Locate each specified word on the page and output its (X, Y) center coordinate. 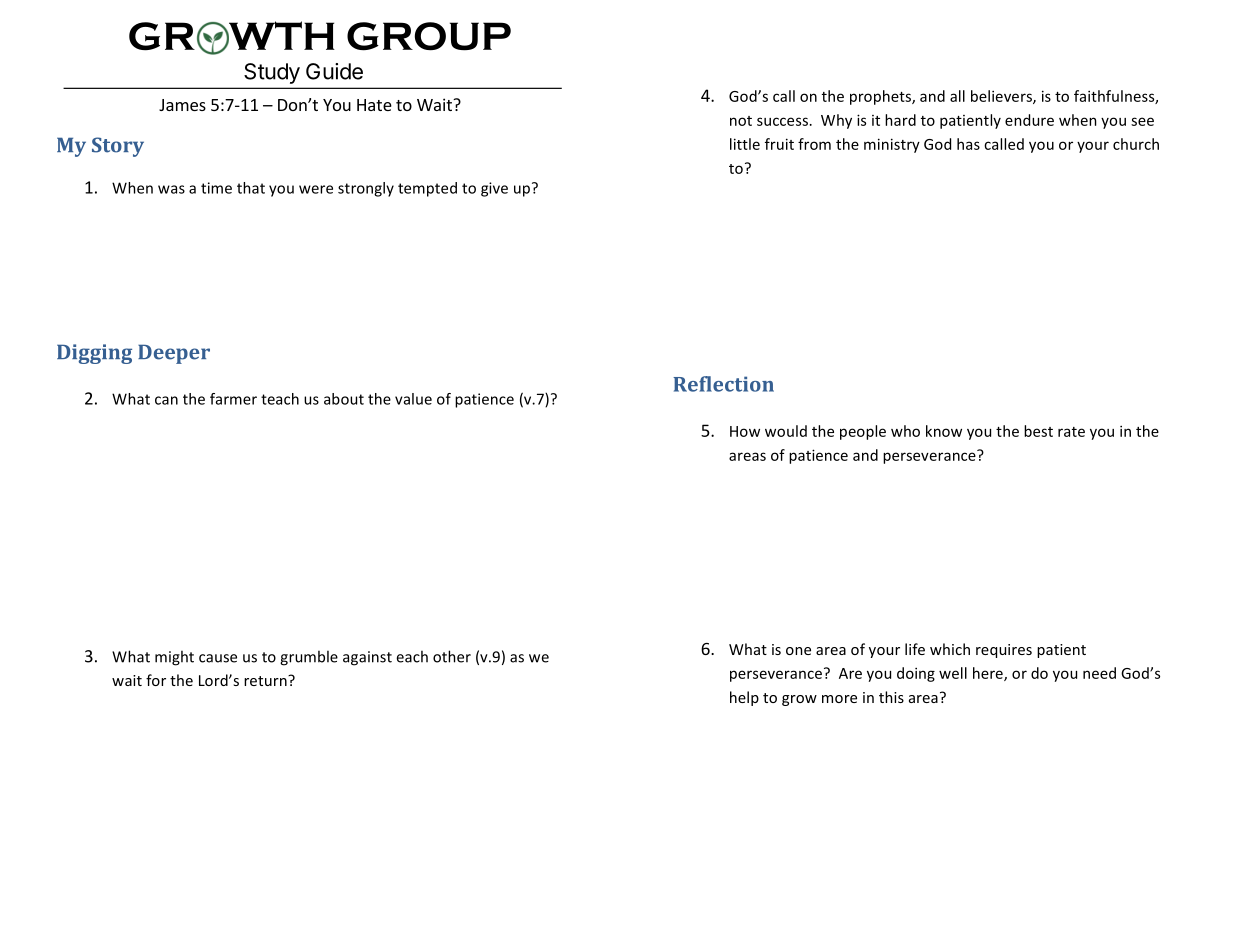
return (266, 680)
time (216, 188)
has (968, 144)
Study (272, 73)
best (1038, 431)
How (745, 431)
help (744, 698)
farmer (233, 399)
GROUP (429, 36)
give (494, 189)
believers (1002, 97)
